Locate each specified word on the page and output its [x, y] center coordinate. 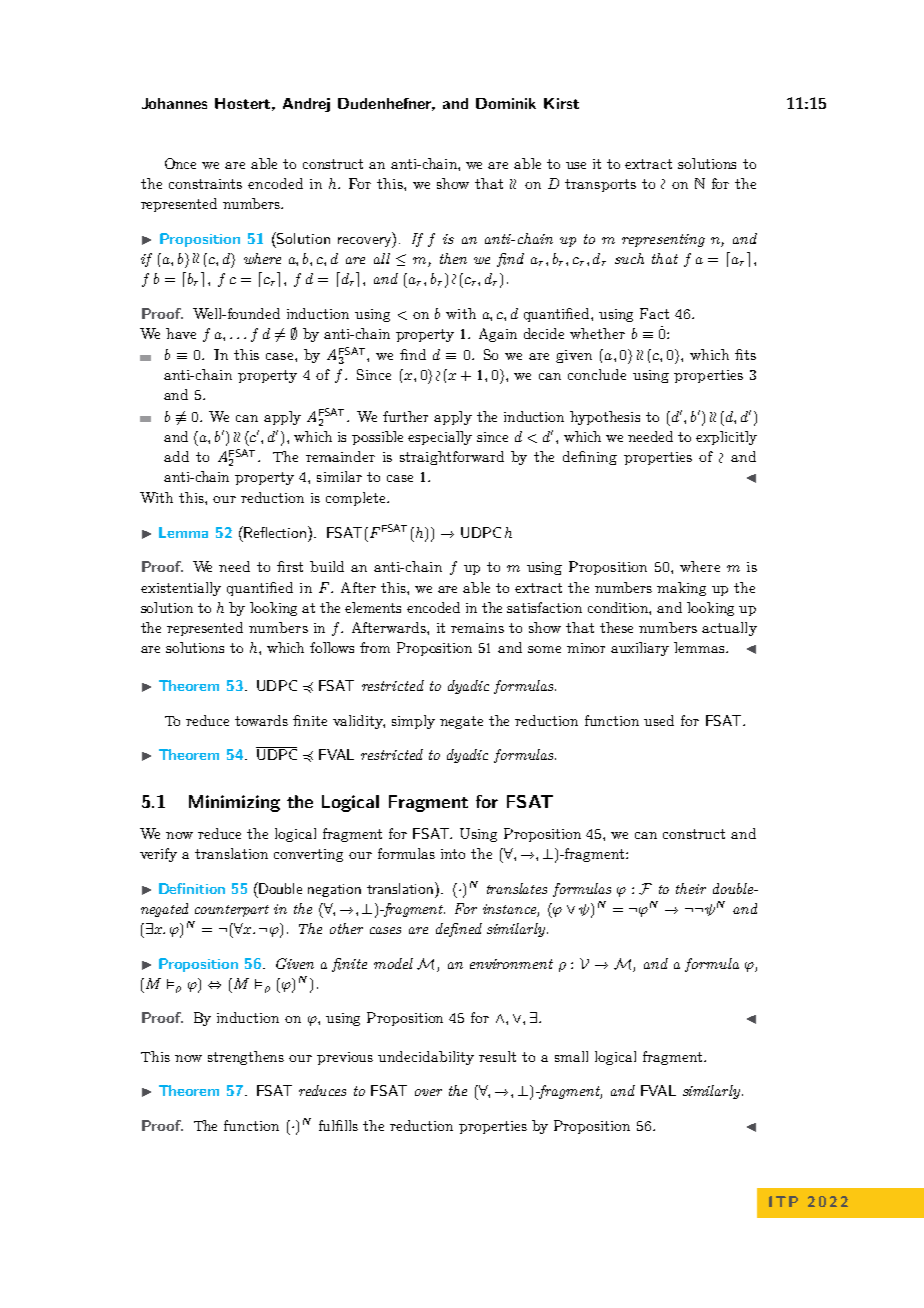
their [691, 888]
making [681, 589]
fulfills [338, 1125]
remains [477, 628]
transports [600, 185]
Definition [192, 888]
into [453, 854]
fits [745, 354]
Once [180, 163]
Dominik [506, 103]
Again [498, 335]
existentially [181, 589]
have [181, 333]
